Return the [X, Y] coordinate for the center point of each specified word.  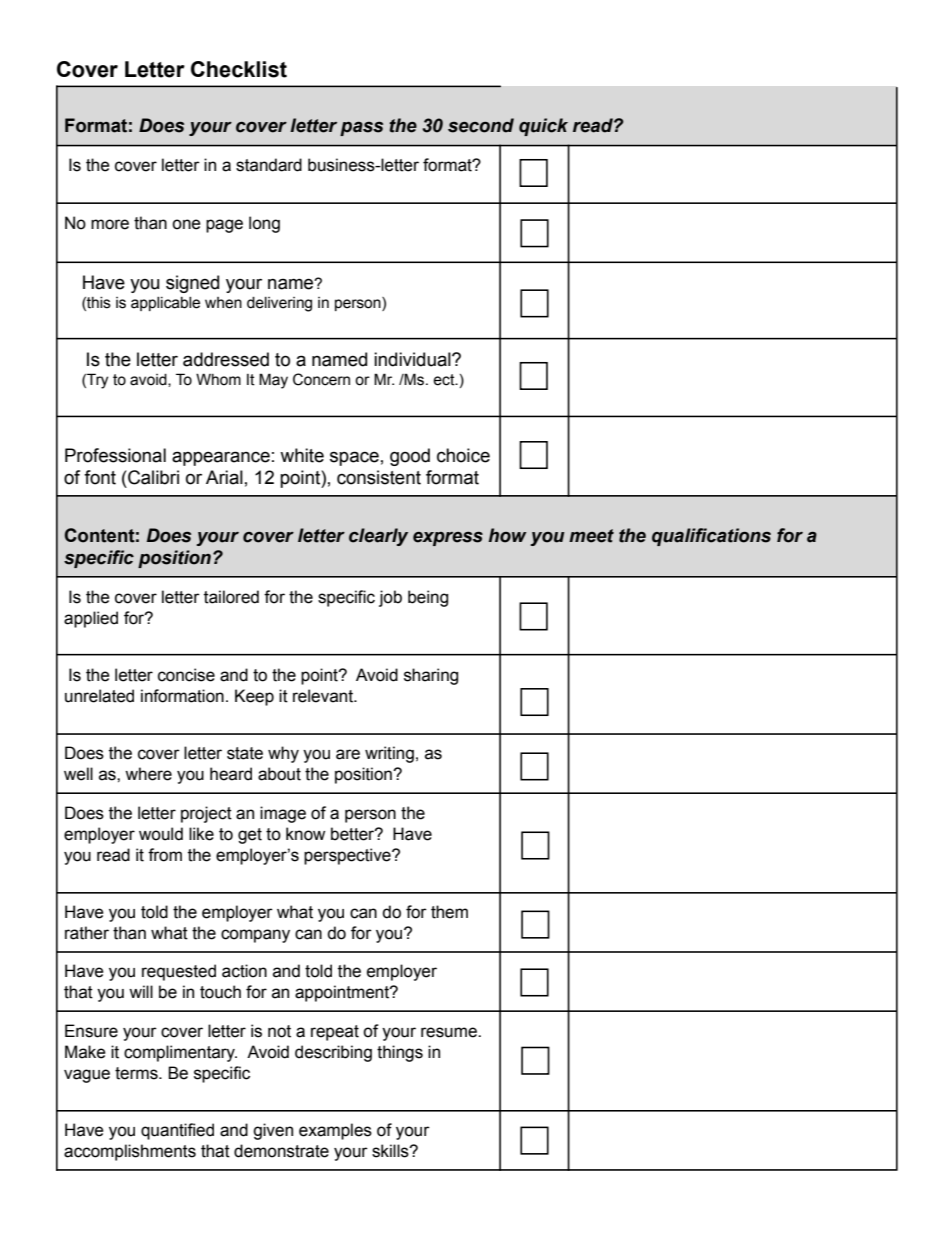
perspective [348, 856]
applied [91, 619]
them [449, 912]
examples [335, 1131]
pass [361, 128]
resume [450, 1032]
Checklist [239, 69]
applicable [165, 304]
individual [413, 359]
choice [463, 455]
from [165, 855]
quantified [177, 1131]
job [390, 598]
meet [591, 536]
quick [543, 127]
